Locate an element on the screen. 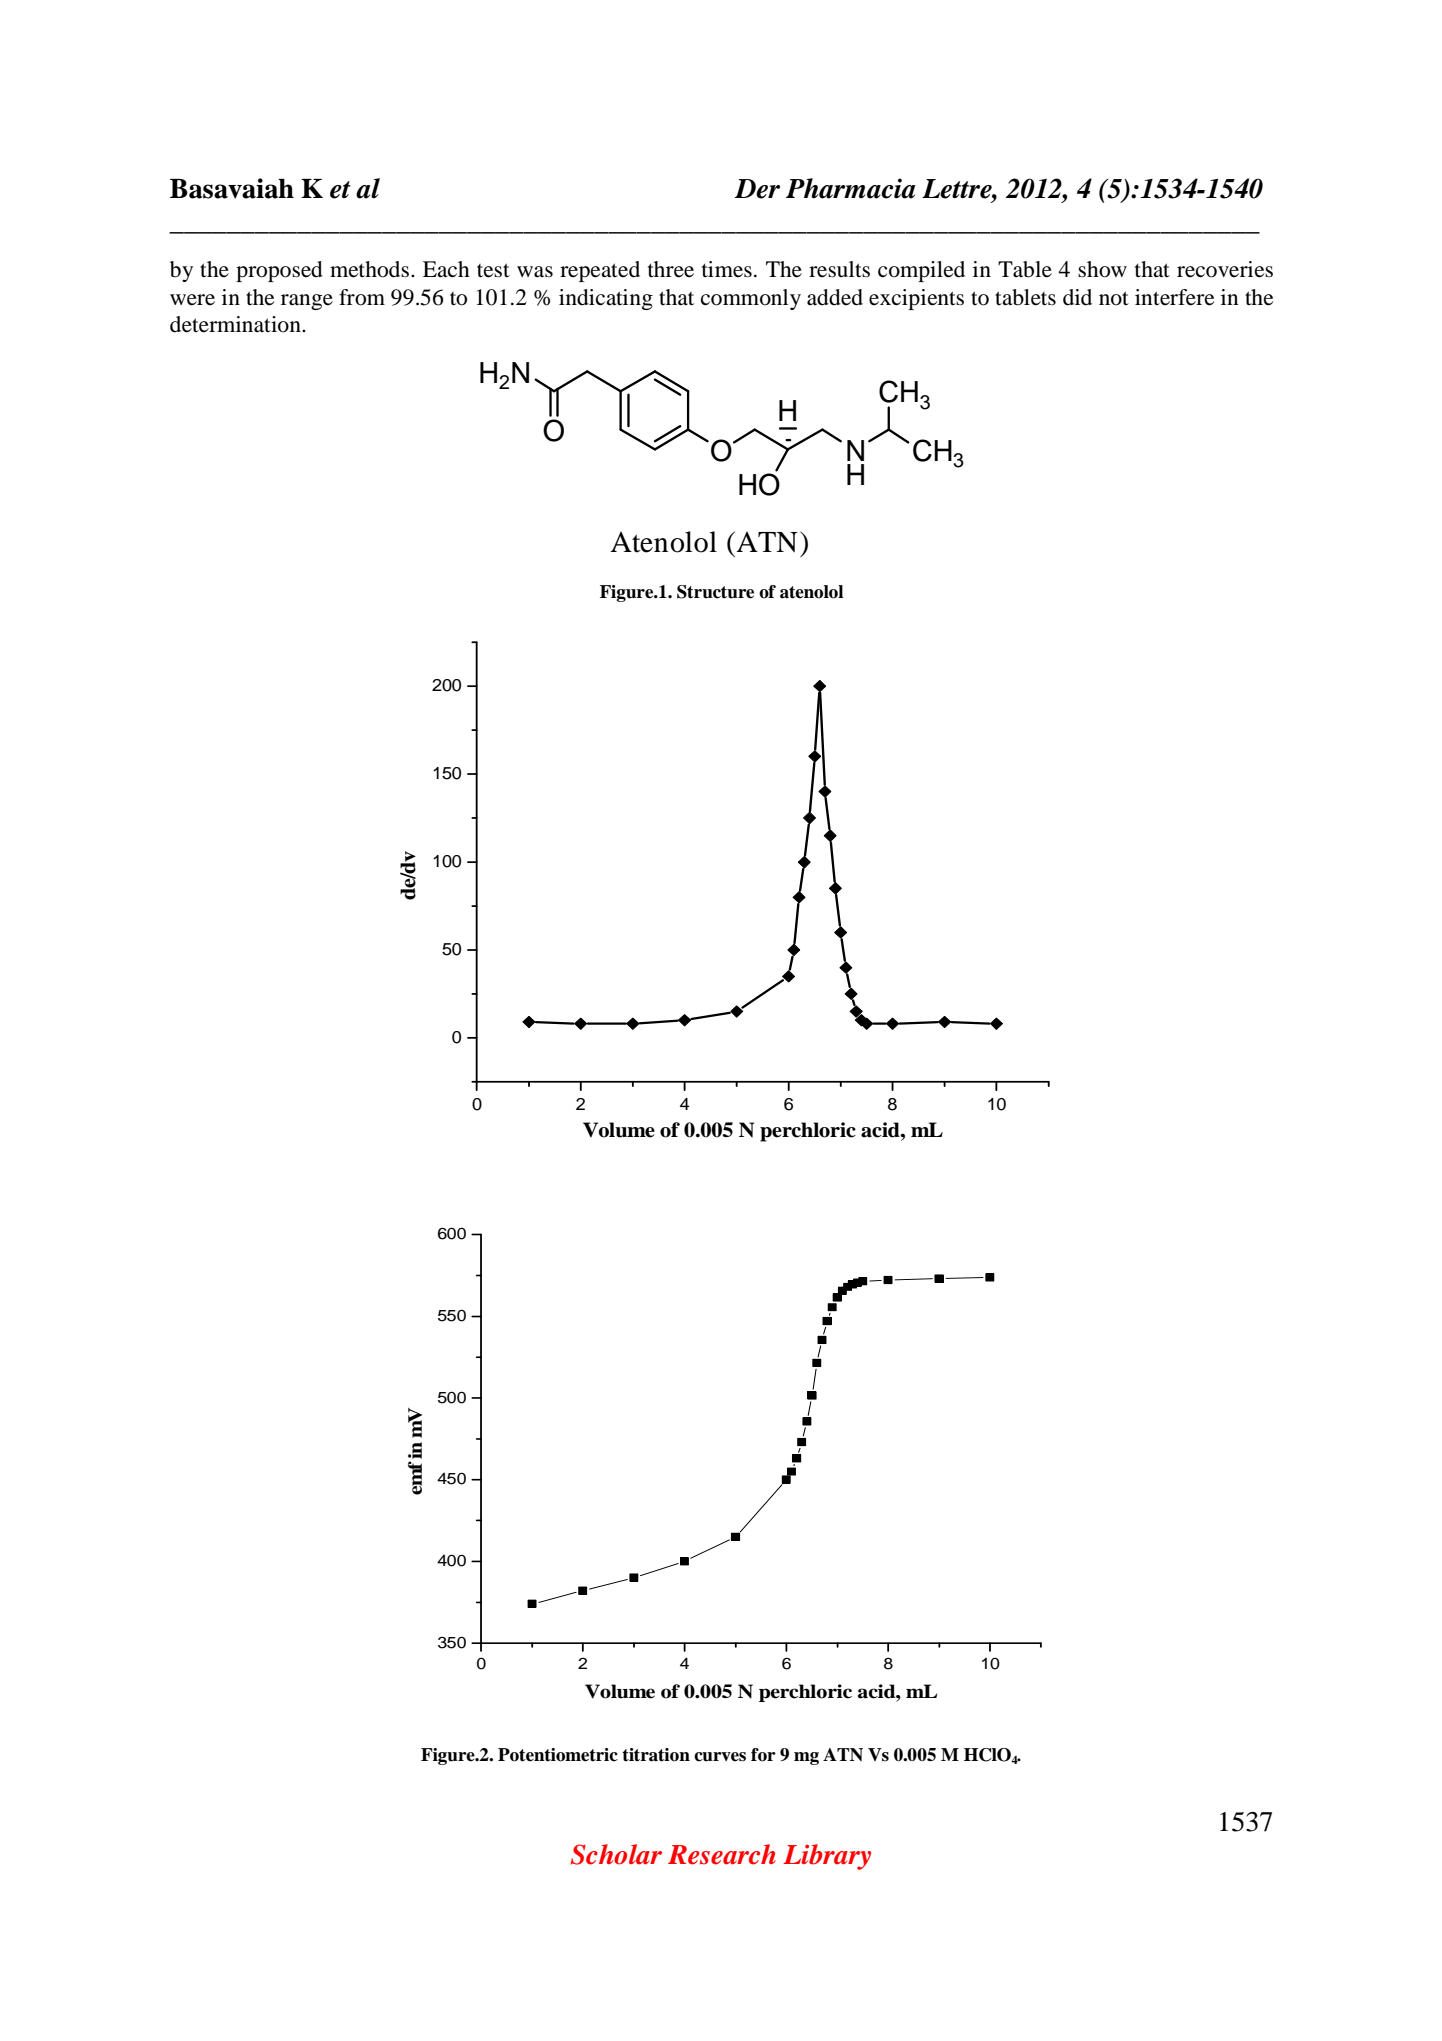 Image resolution: width=1442 pixels, height=2041 pixels. not is located at coordinates (1114, 298).
